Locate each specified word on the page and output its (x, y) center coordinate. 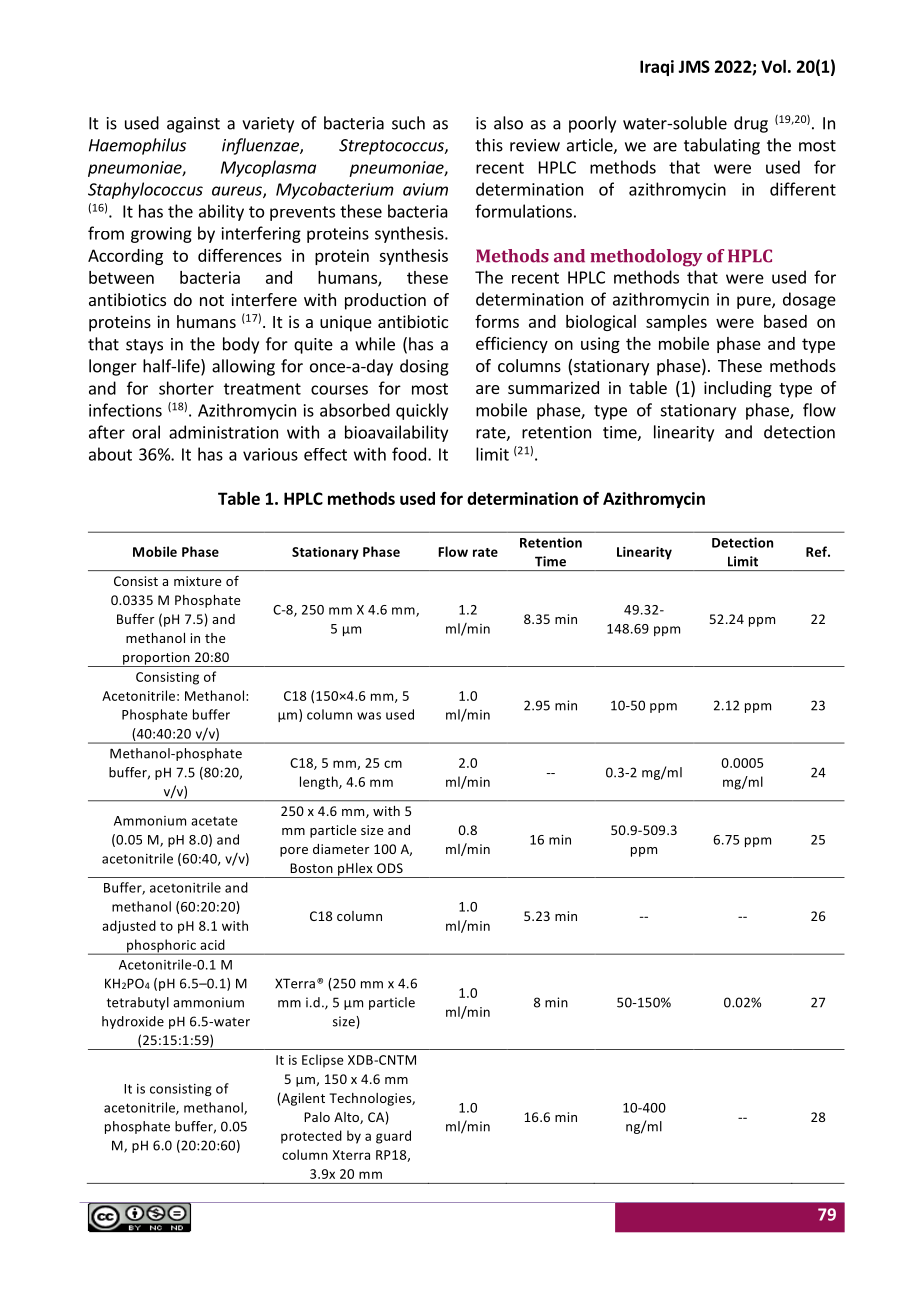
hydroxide (133, 1022)
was (369, 716)
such (408, 123)
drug (751, 124)
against (193, 125)
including (738, 389)
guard (393, 1137)
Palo (317, 1117)
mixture (197, 581)
